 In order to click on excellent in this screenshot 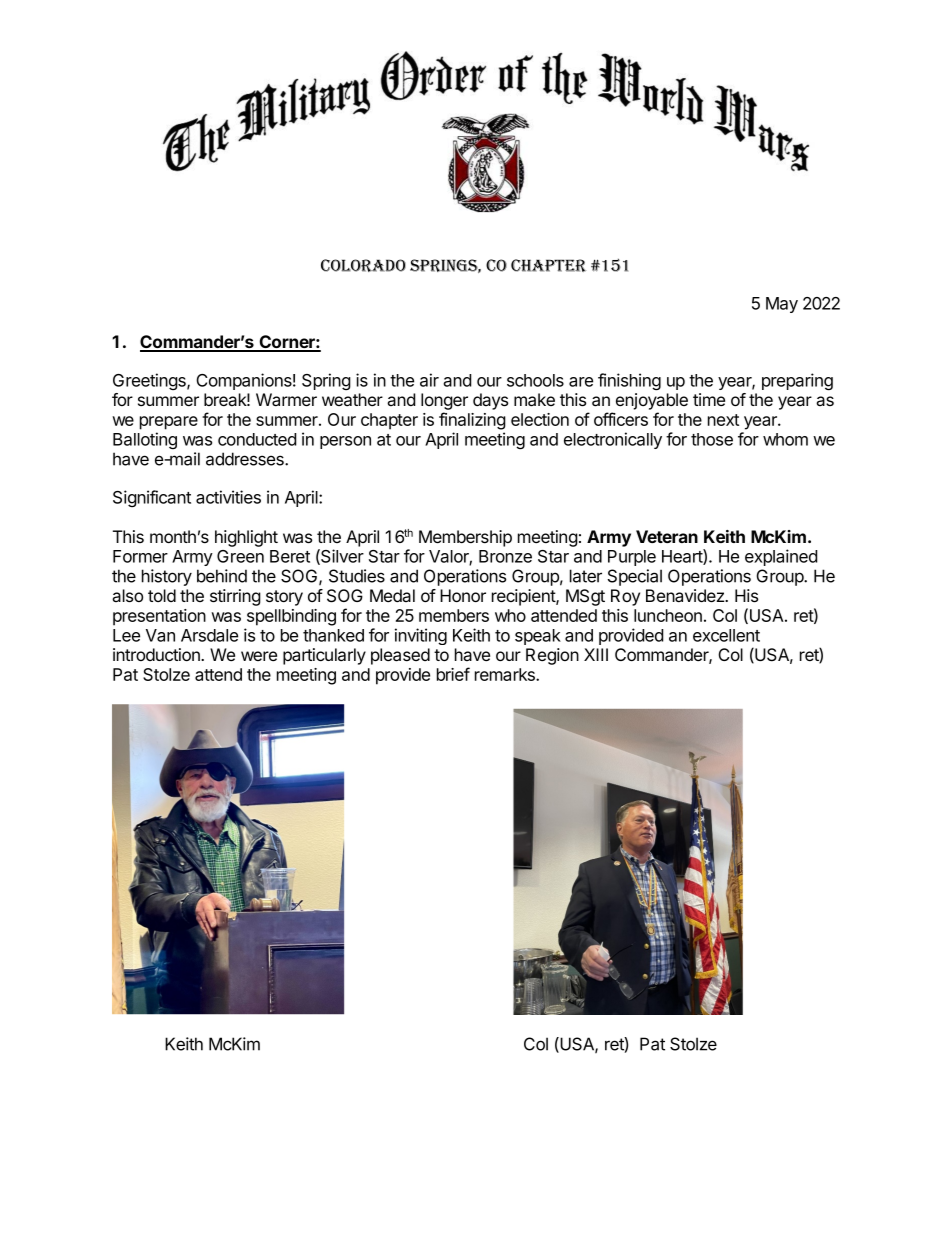, I will do `click(726, 635)`.
